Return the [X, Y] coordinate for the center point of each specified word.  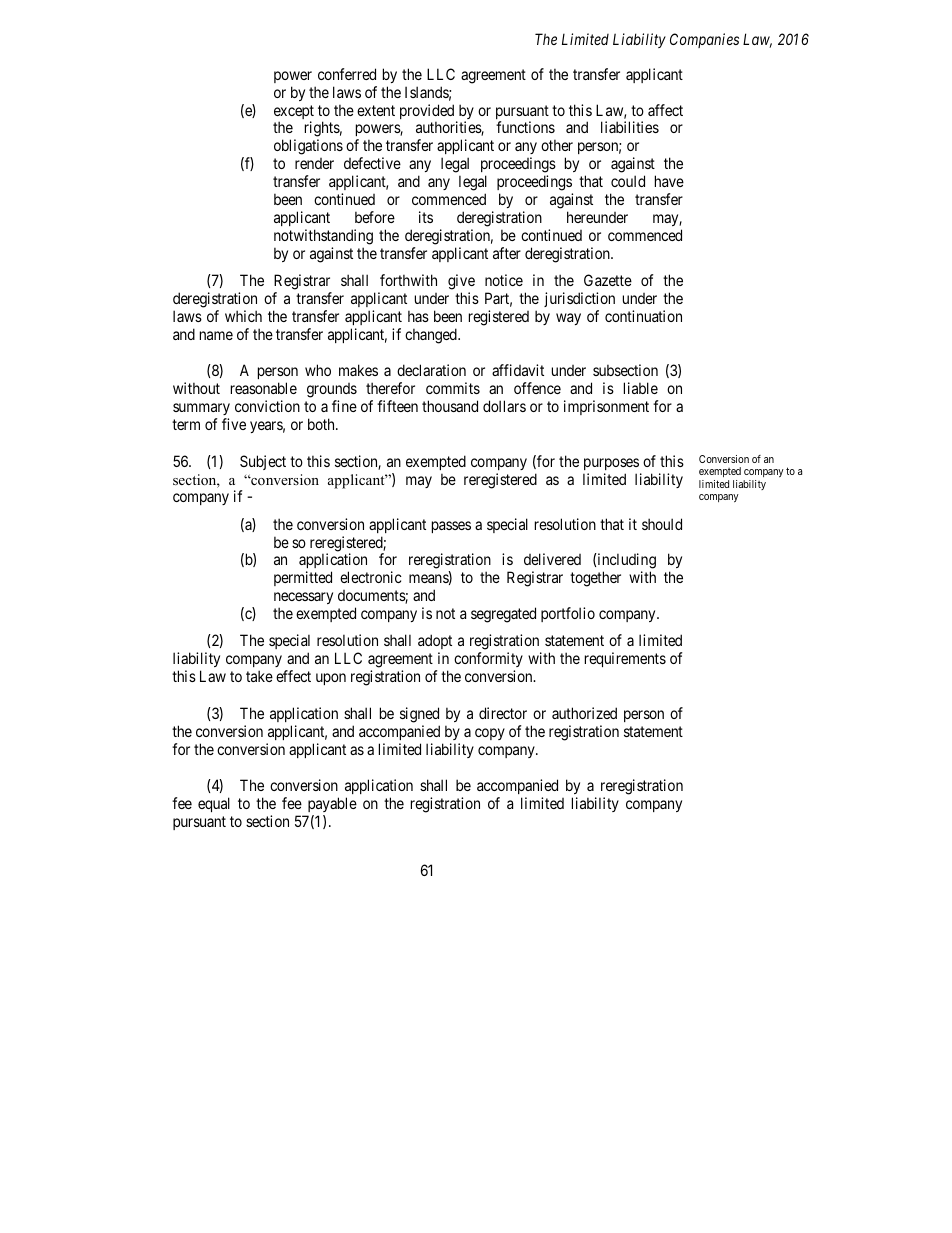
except [294, 113]
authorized [584, 713]
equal [214, 804]
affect [665, 110]
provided [428, 113]
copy [490, 734]
